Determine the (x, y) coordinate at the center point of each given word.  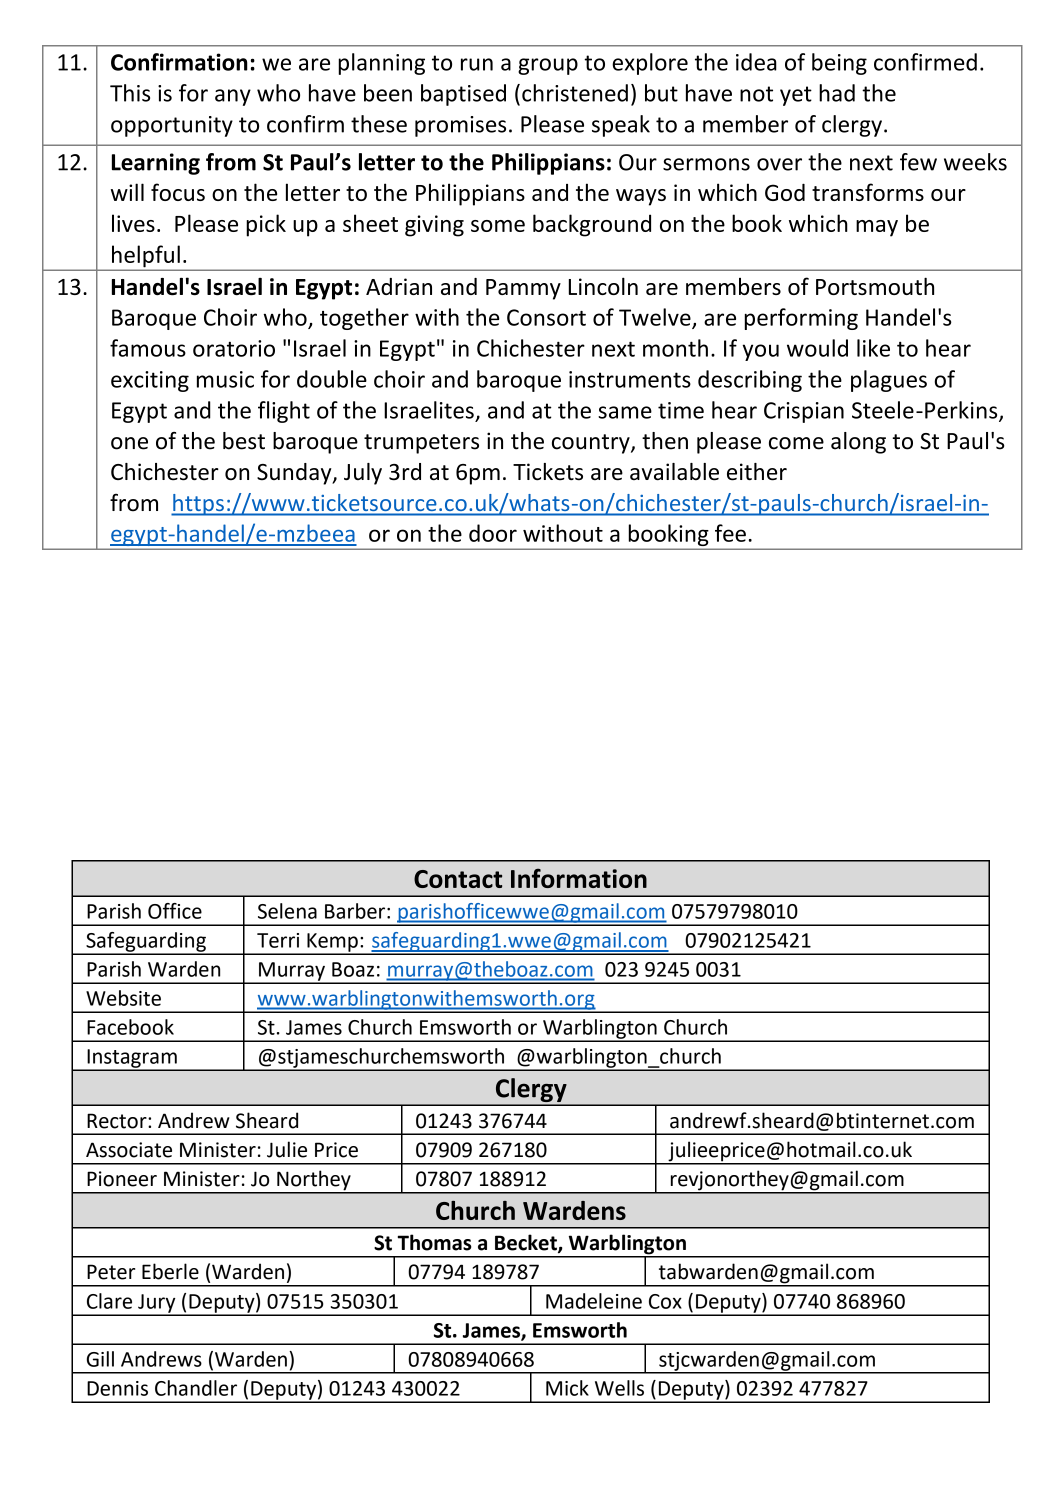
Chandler (196, 1388)
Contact (458, 879)
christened (575, 93)
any (233, 97)
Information (579, 878)
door (493, 533)
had (837, 93)
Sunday (295, 474)
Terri (278, 940)
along (858, 443)
